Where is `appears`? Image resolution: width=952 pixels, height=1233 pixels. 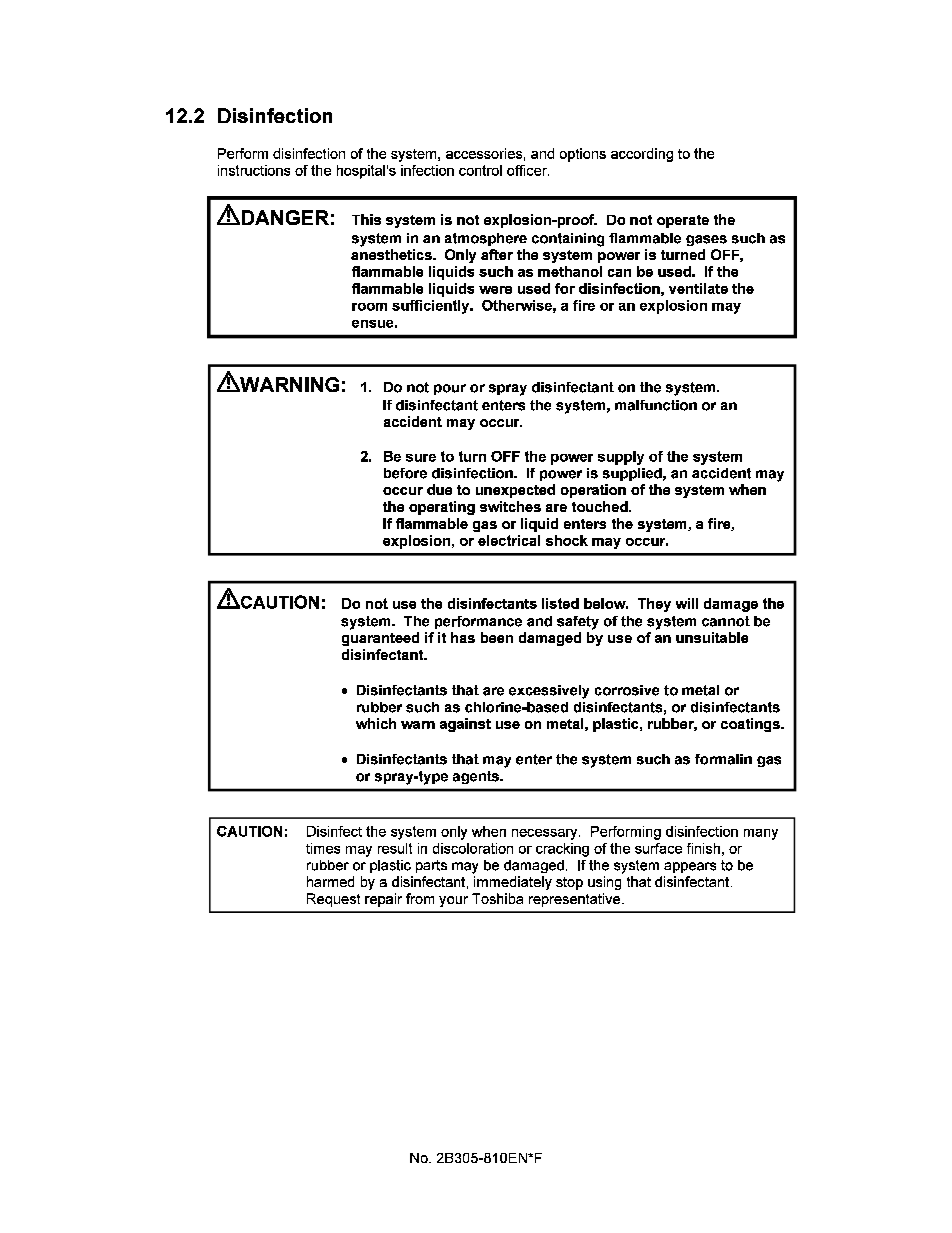
appears is located at coordinates (690, 867).
